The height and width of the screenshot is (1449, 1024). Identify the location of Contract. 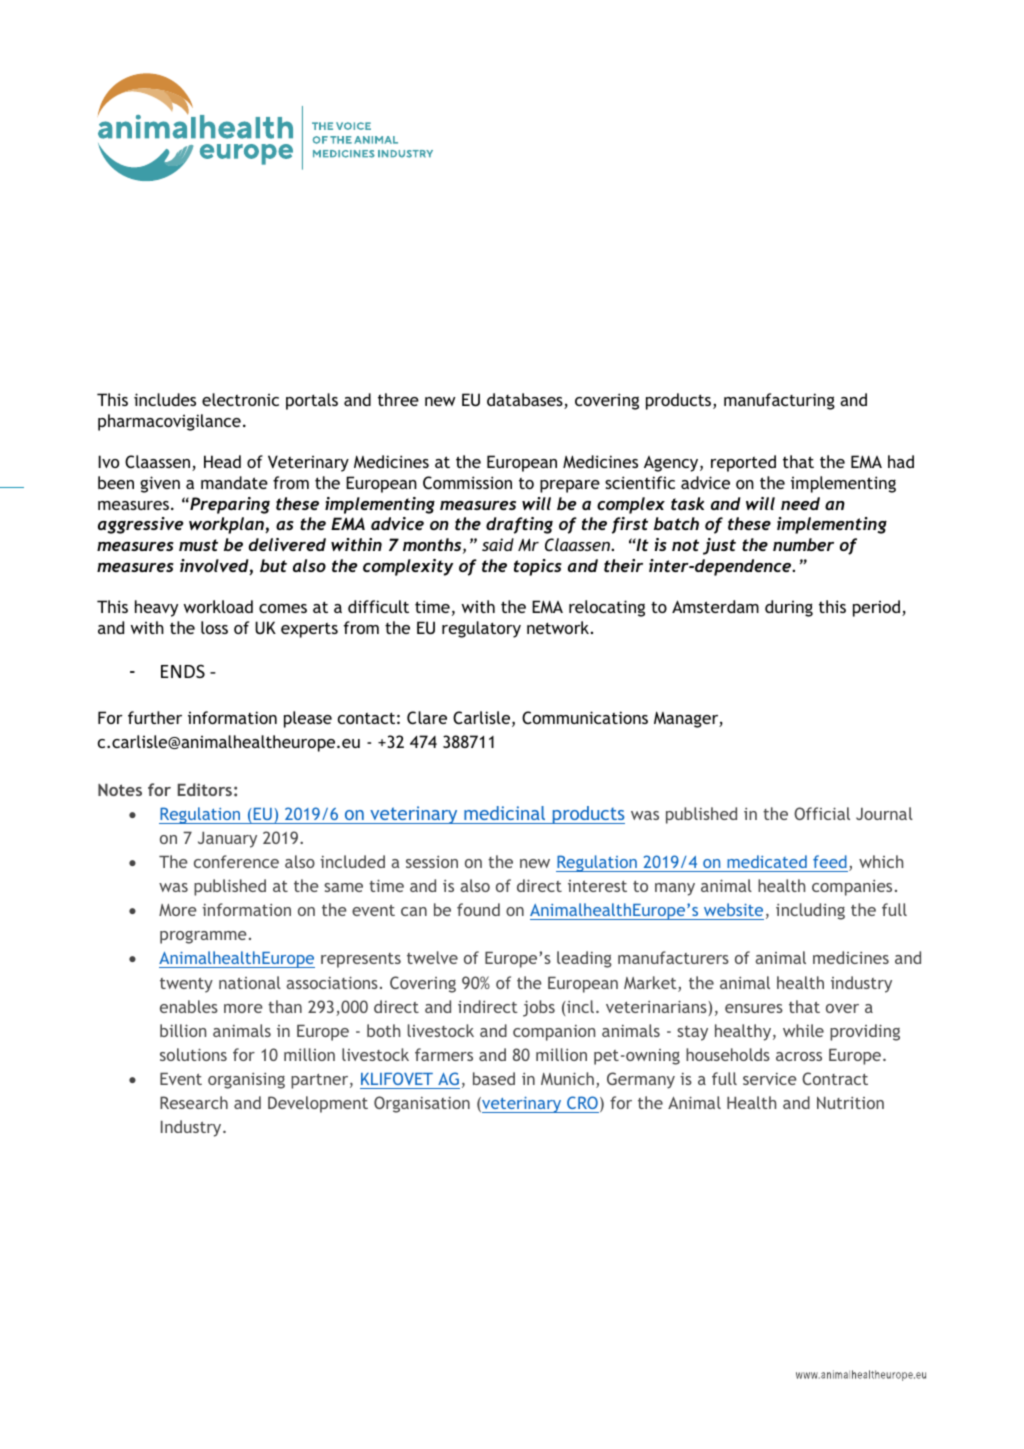
(835, 1078).
